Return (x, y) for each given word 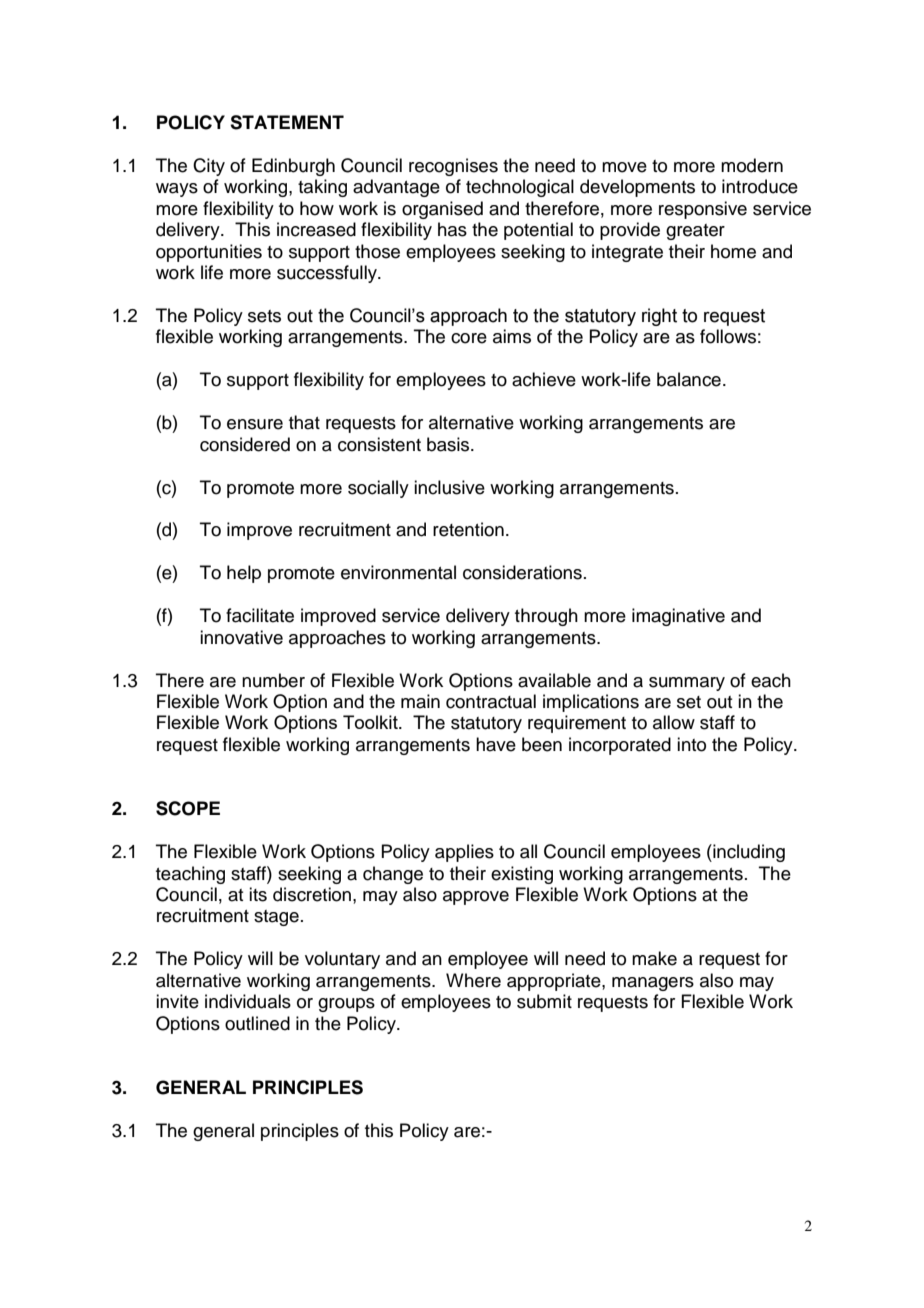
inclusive (449, 487)
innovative (241, 637)
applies (464, 853)
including (748, 853)
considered (245, 444)
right (659, 317)
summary (687, 684)
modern (752, 165)
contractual (491, 701)
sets (264, 316)
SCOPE (188, 808)
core (469, 338)
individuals (248, 1001)
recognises (453, 167)
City (209, 167)
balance (689, 379)
